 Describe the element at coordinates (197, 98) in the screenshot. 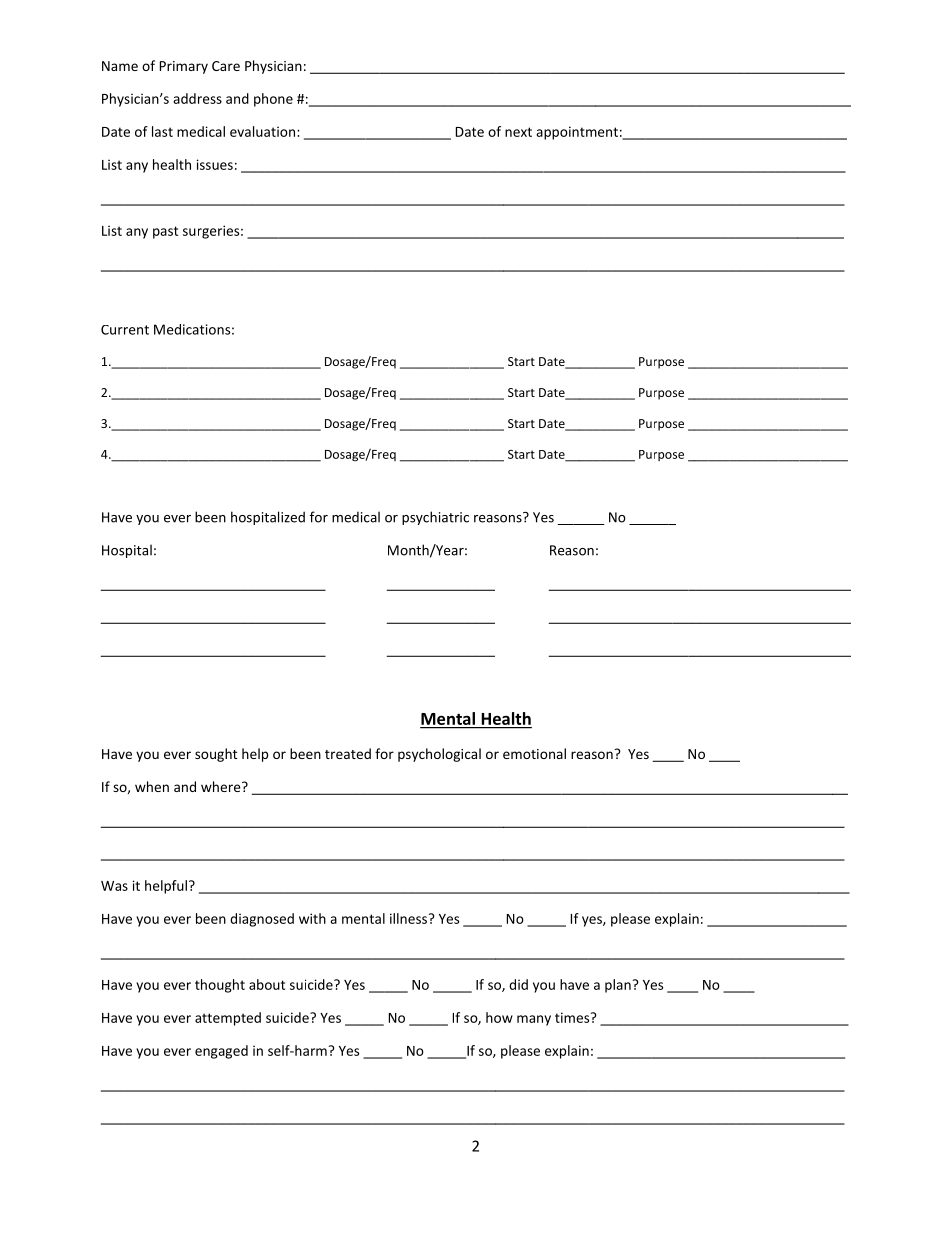

I see `address` at that location.
